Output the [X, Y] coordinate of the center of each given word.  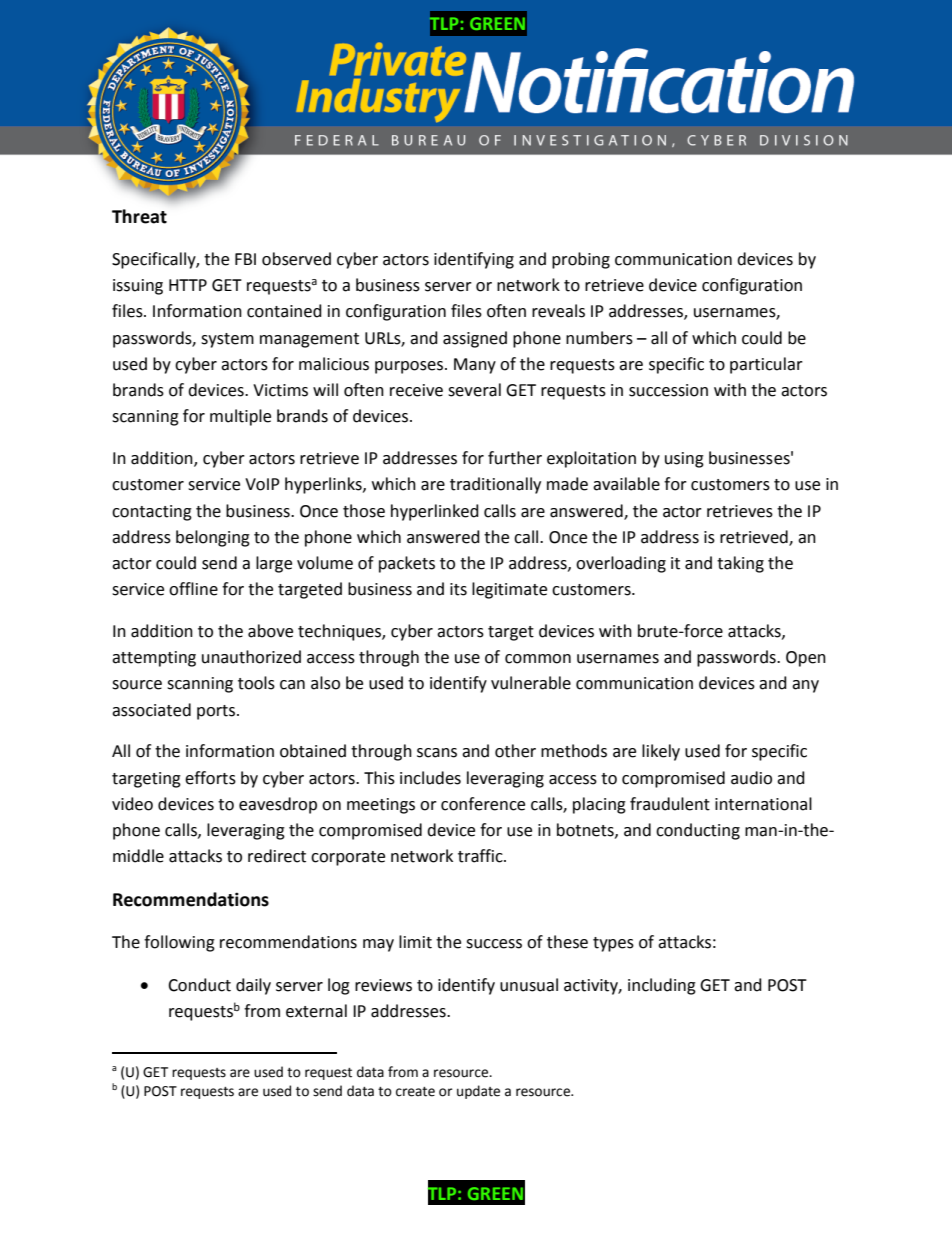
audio [751, 778]
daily [253, 986]
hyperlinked [435, 512]
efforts [210, 778]
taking [740, 564]
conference [483, 804]
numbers [599, 338]
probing [581, 260]
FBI [245, 259]
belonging [213, 538]
